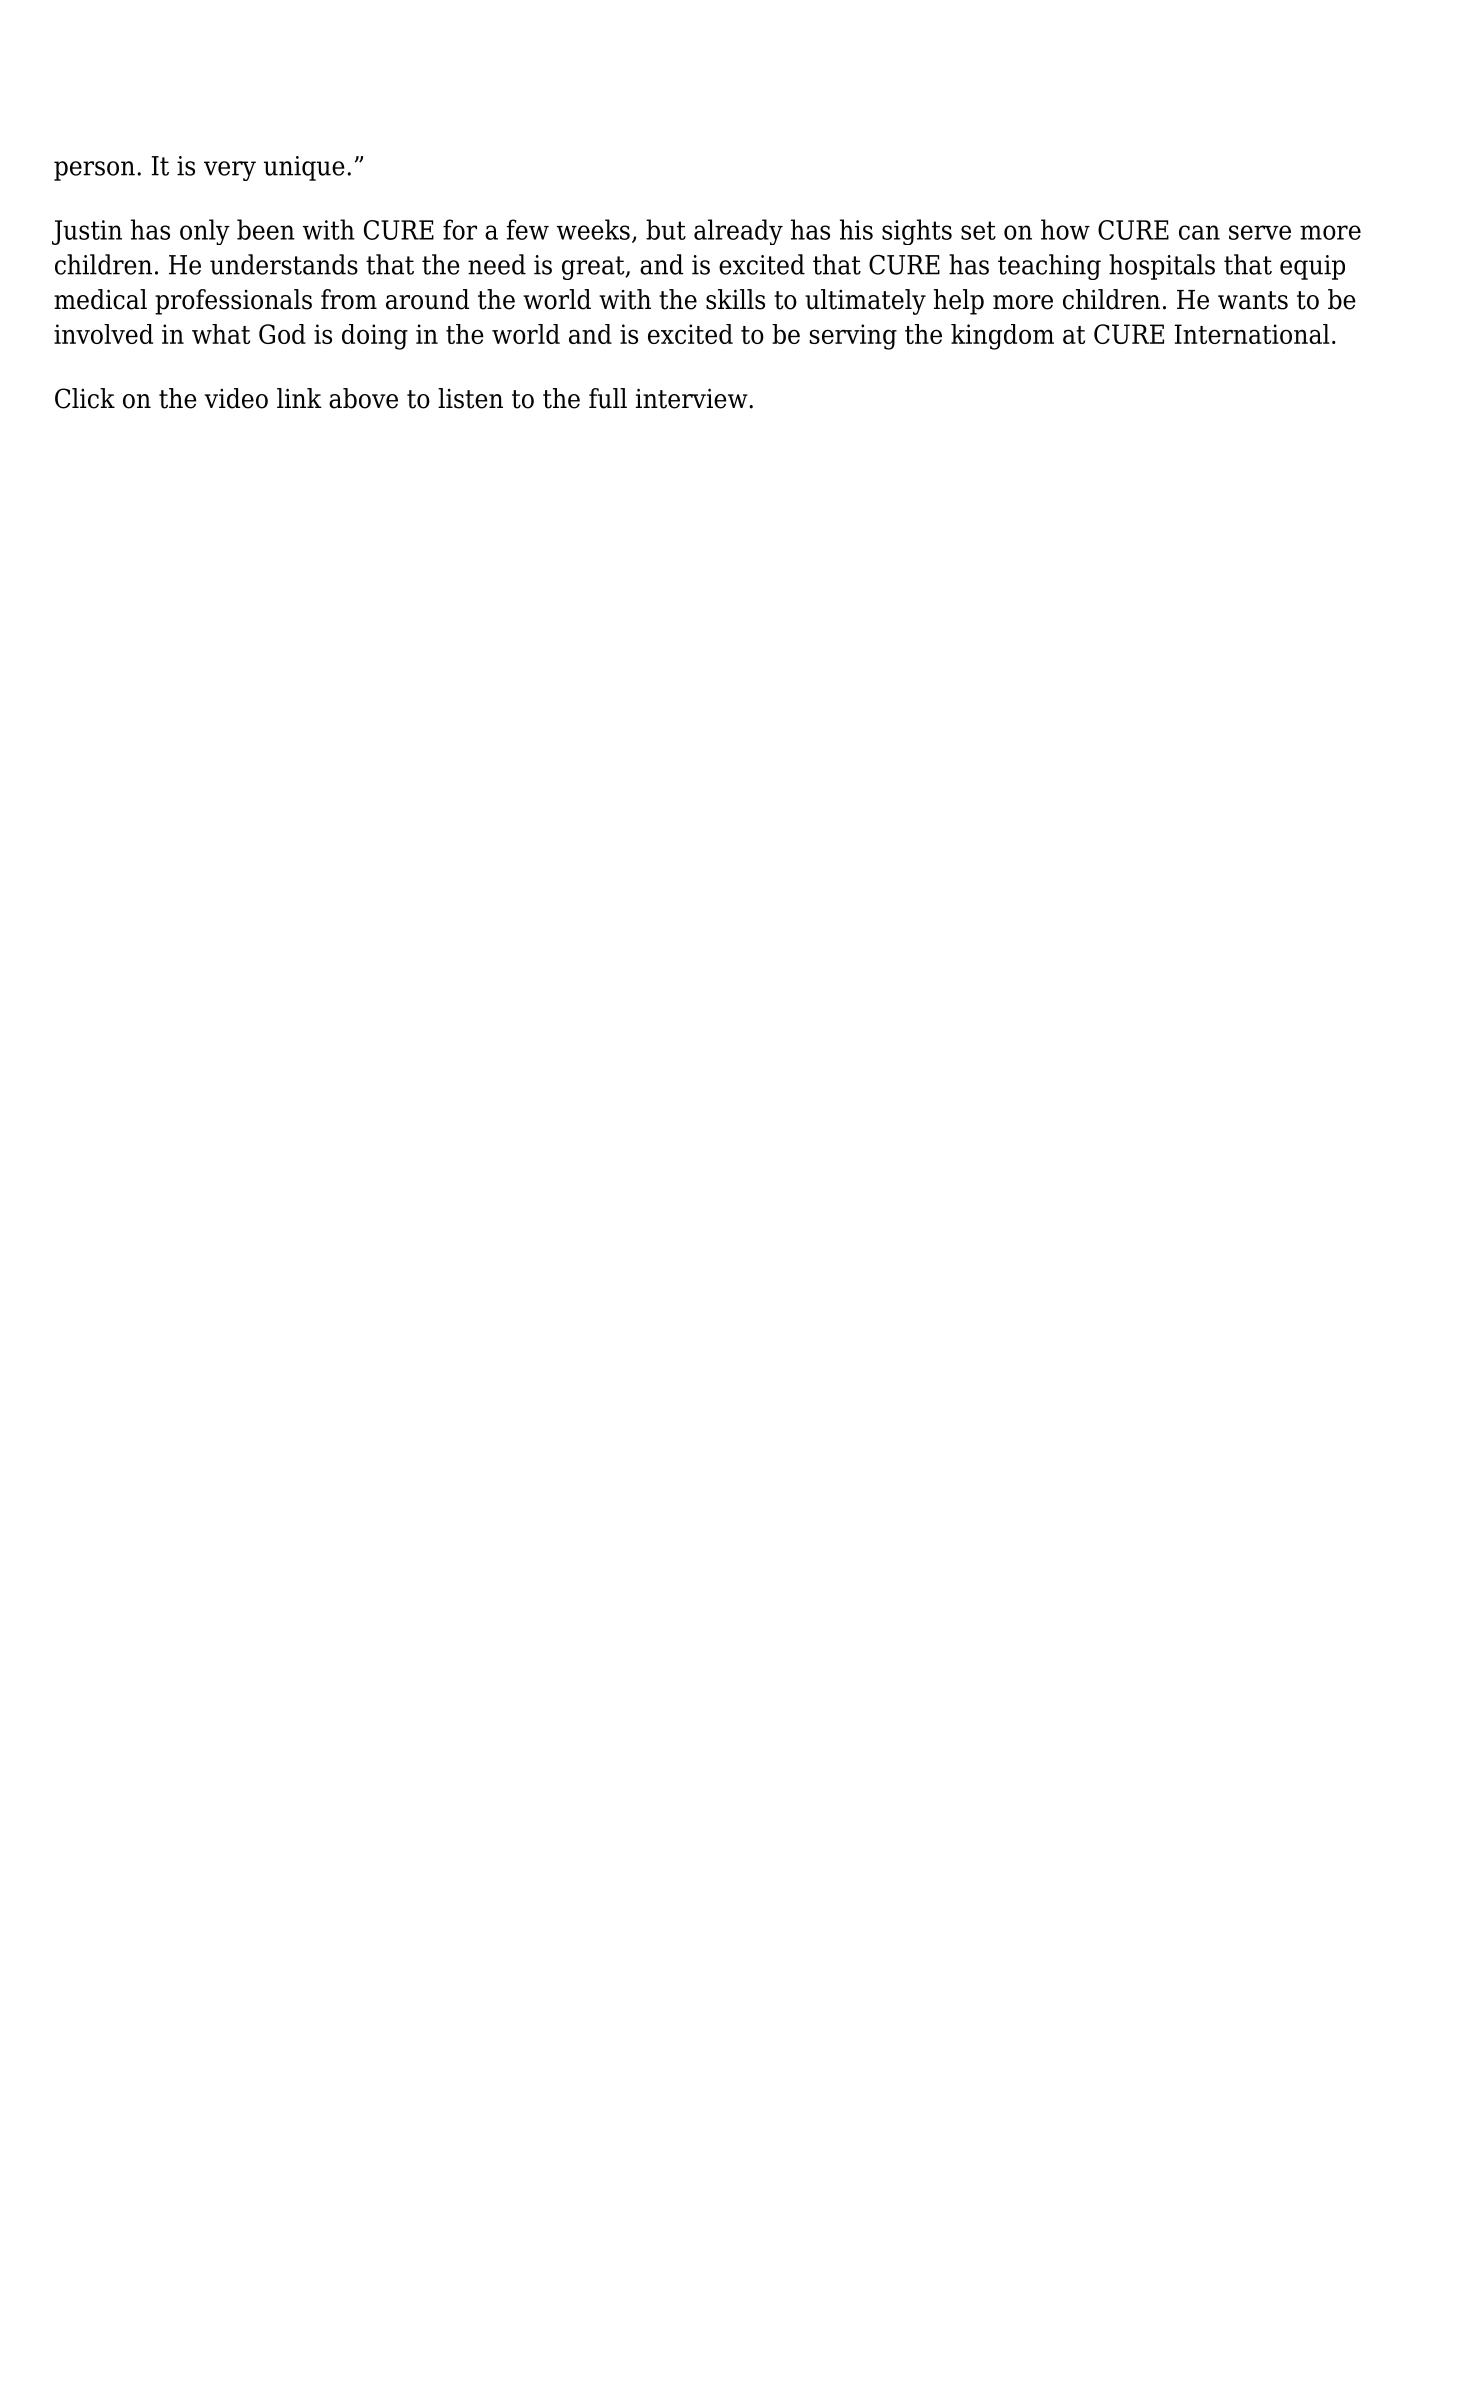  I want to click on hospitals, so click(1162, 267).
